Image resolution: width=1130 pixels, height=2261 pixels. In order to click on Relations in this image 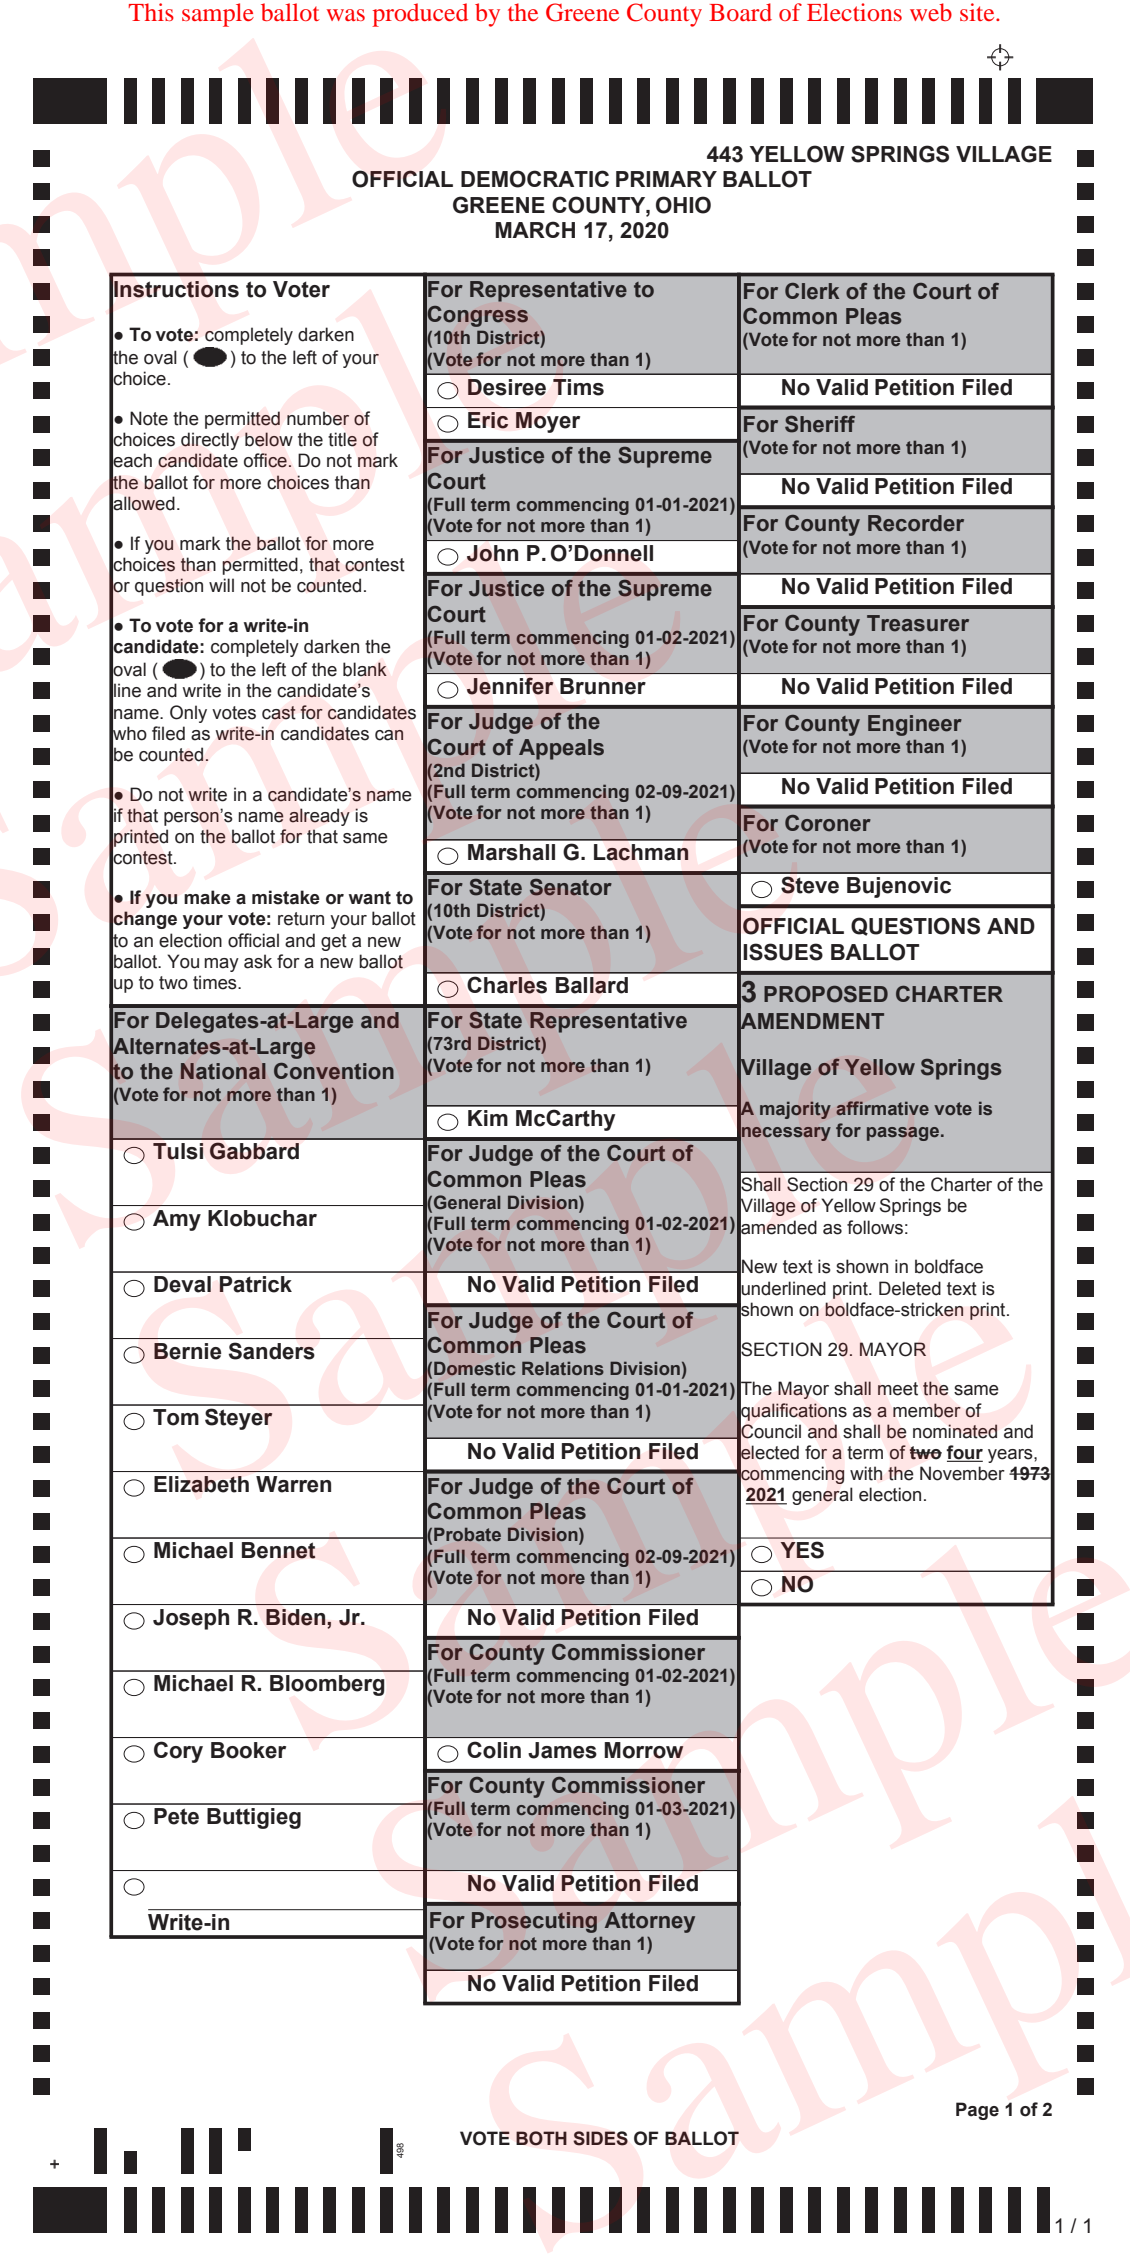, I will do `click(563, 1368)`.
